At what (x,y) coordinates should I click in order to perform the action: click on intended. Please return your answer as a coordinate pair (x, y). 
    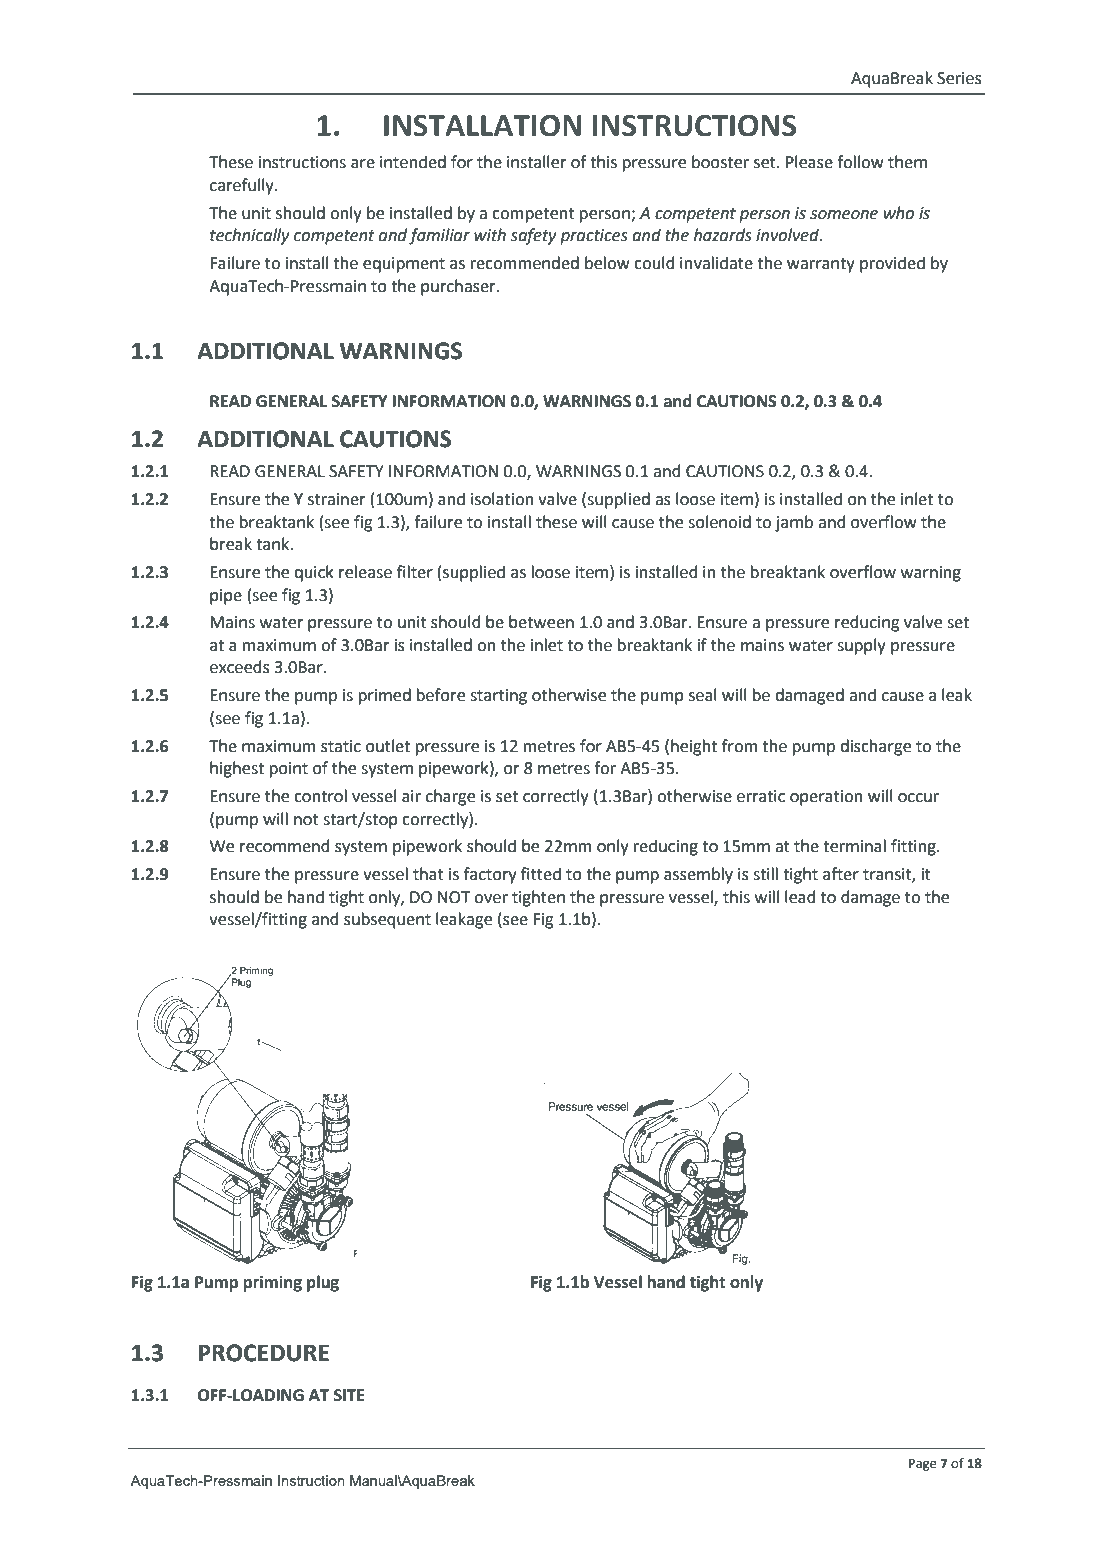
    Looking at the image, I should click on (413, 162).
